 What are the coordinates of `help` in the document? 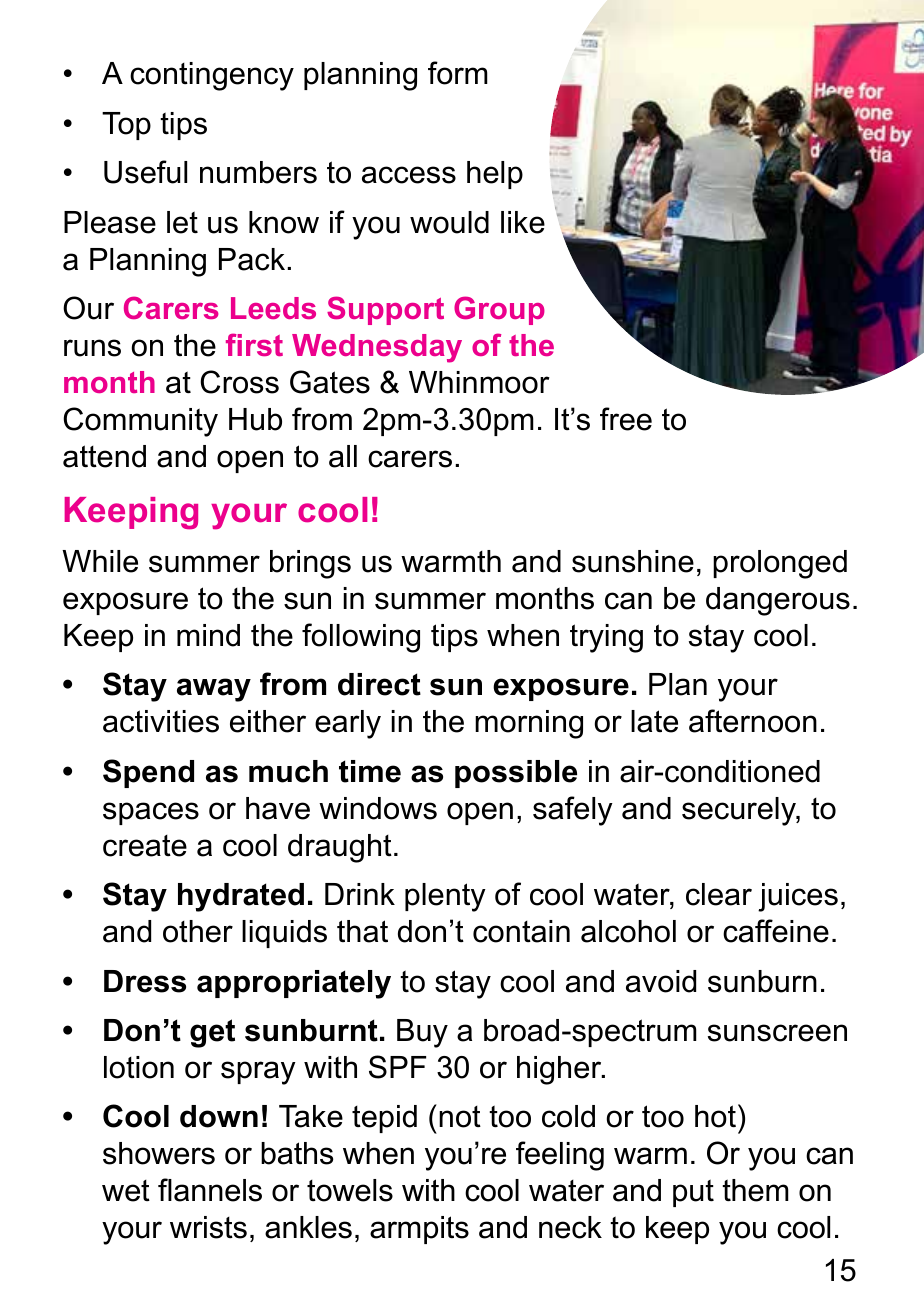 It's located at (495, 175).
